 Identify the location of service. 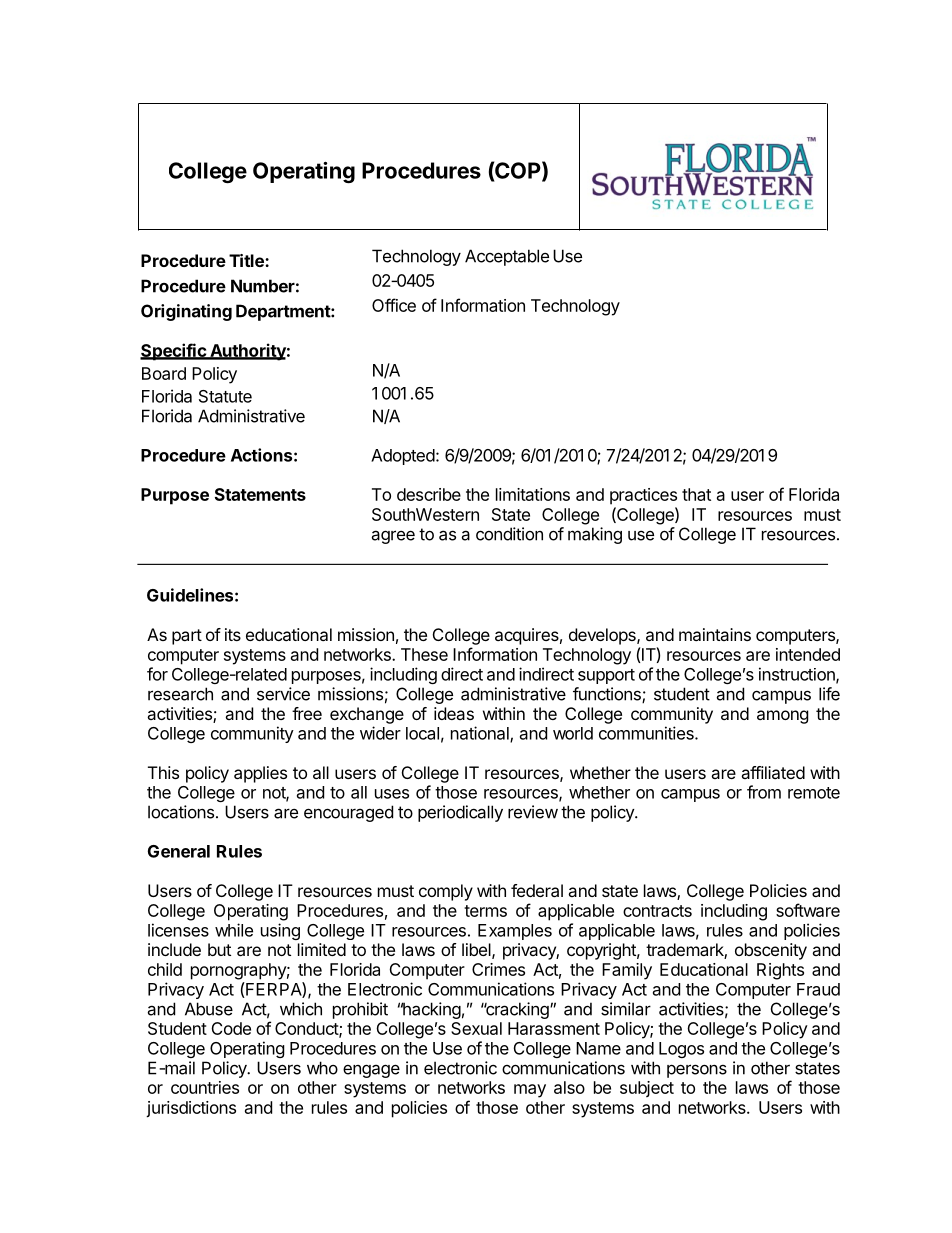
(283, 694).
